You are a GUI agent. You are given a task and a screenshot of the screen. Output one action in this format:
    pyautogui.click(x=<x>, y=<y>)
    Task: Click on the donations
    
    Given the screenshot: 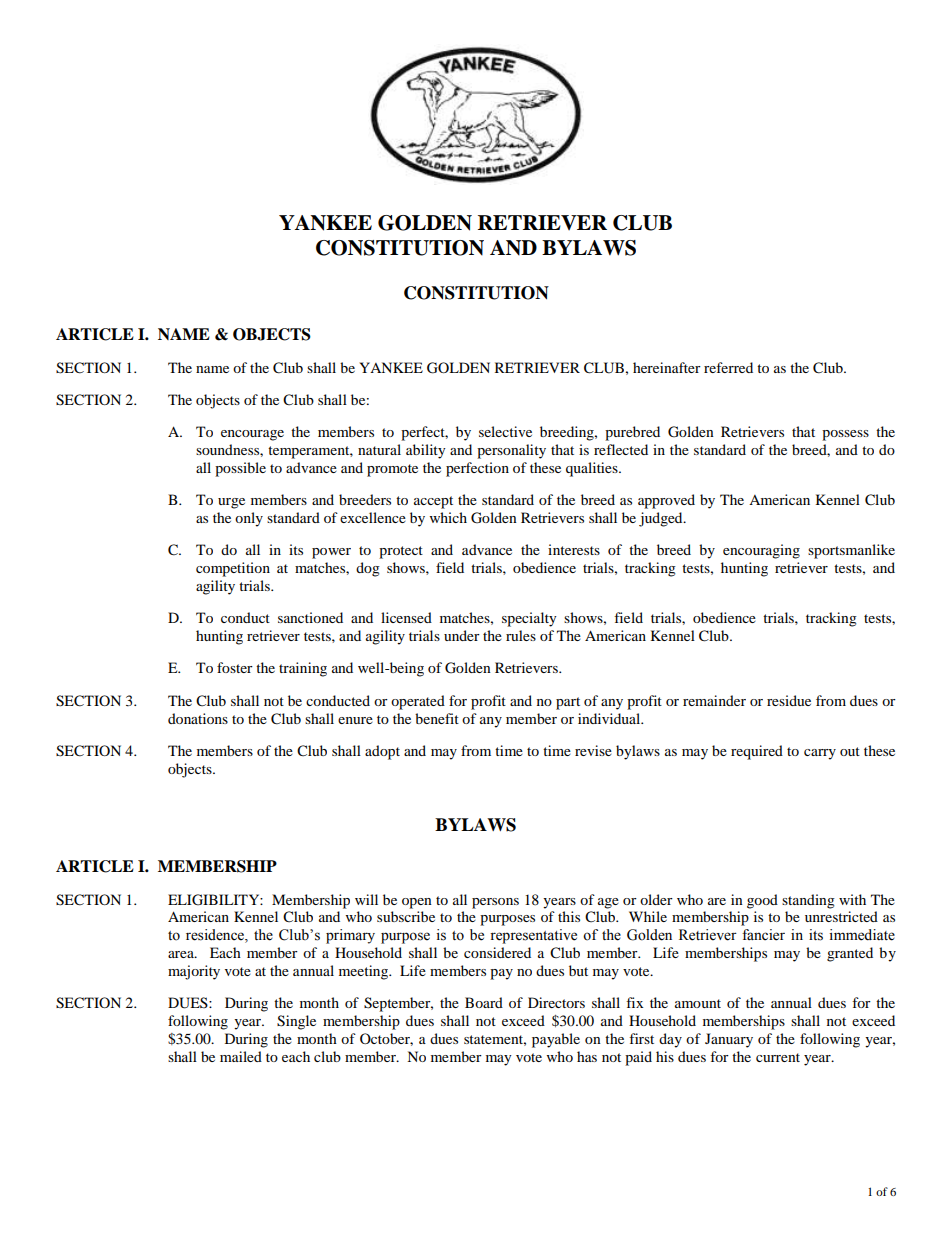 What is the action you would take?
    pyautogui.click(x=198, y=718)
